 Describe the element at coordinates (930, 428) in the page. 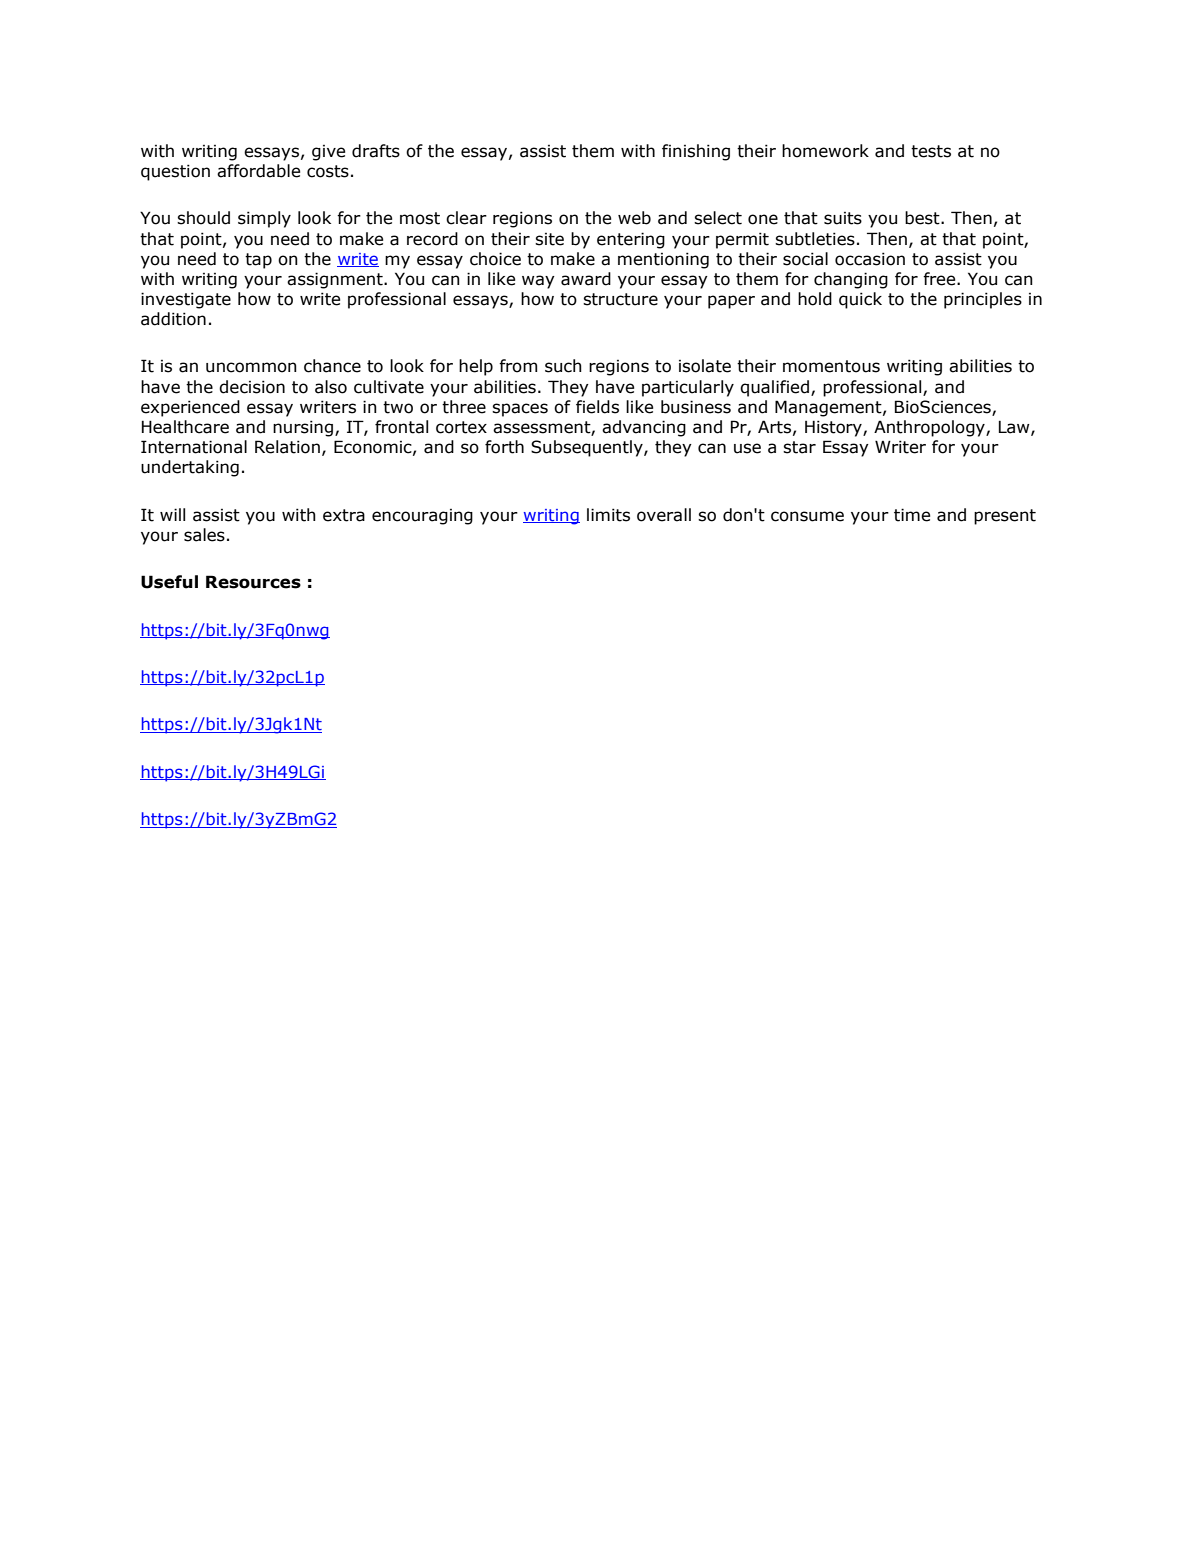

I see `Anthropology` at that location.
